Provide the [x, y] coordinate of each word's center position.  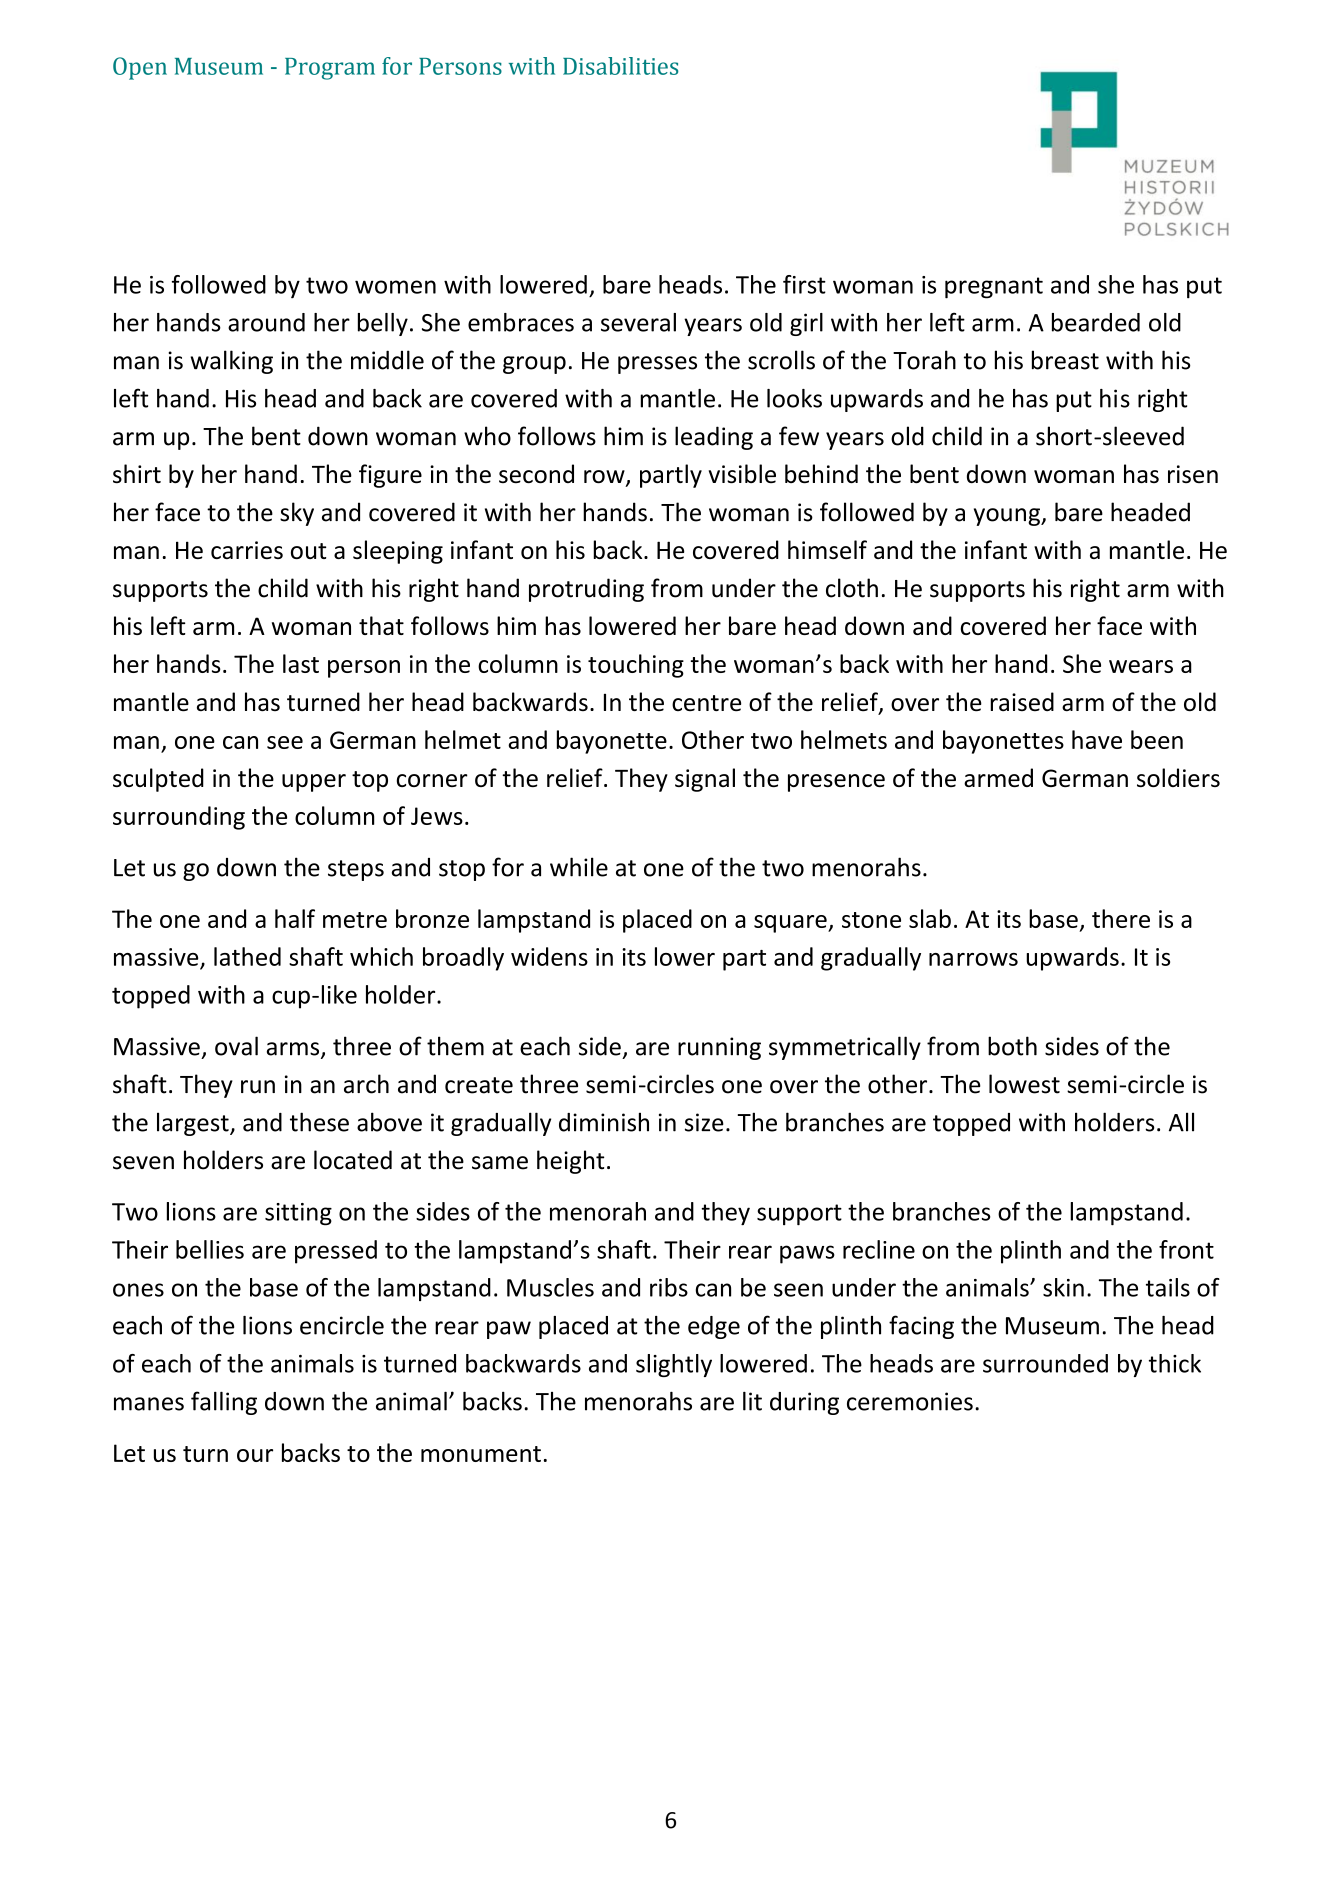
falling [224, 1403]
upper [314, 783]
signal [705, 780]
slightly [674, 1365]
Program [330, 69]
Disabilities [620, 66]
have [1097, 739]
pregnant [994, 288]
